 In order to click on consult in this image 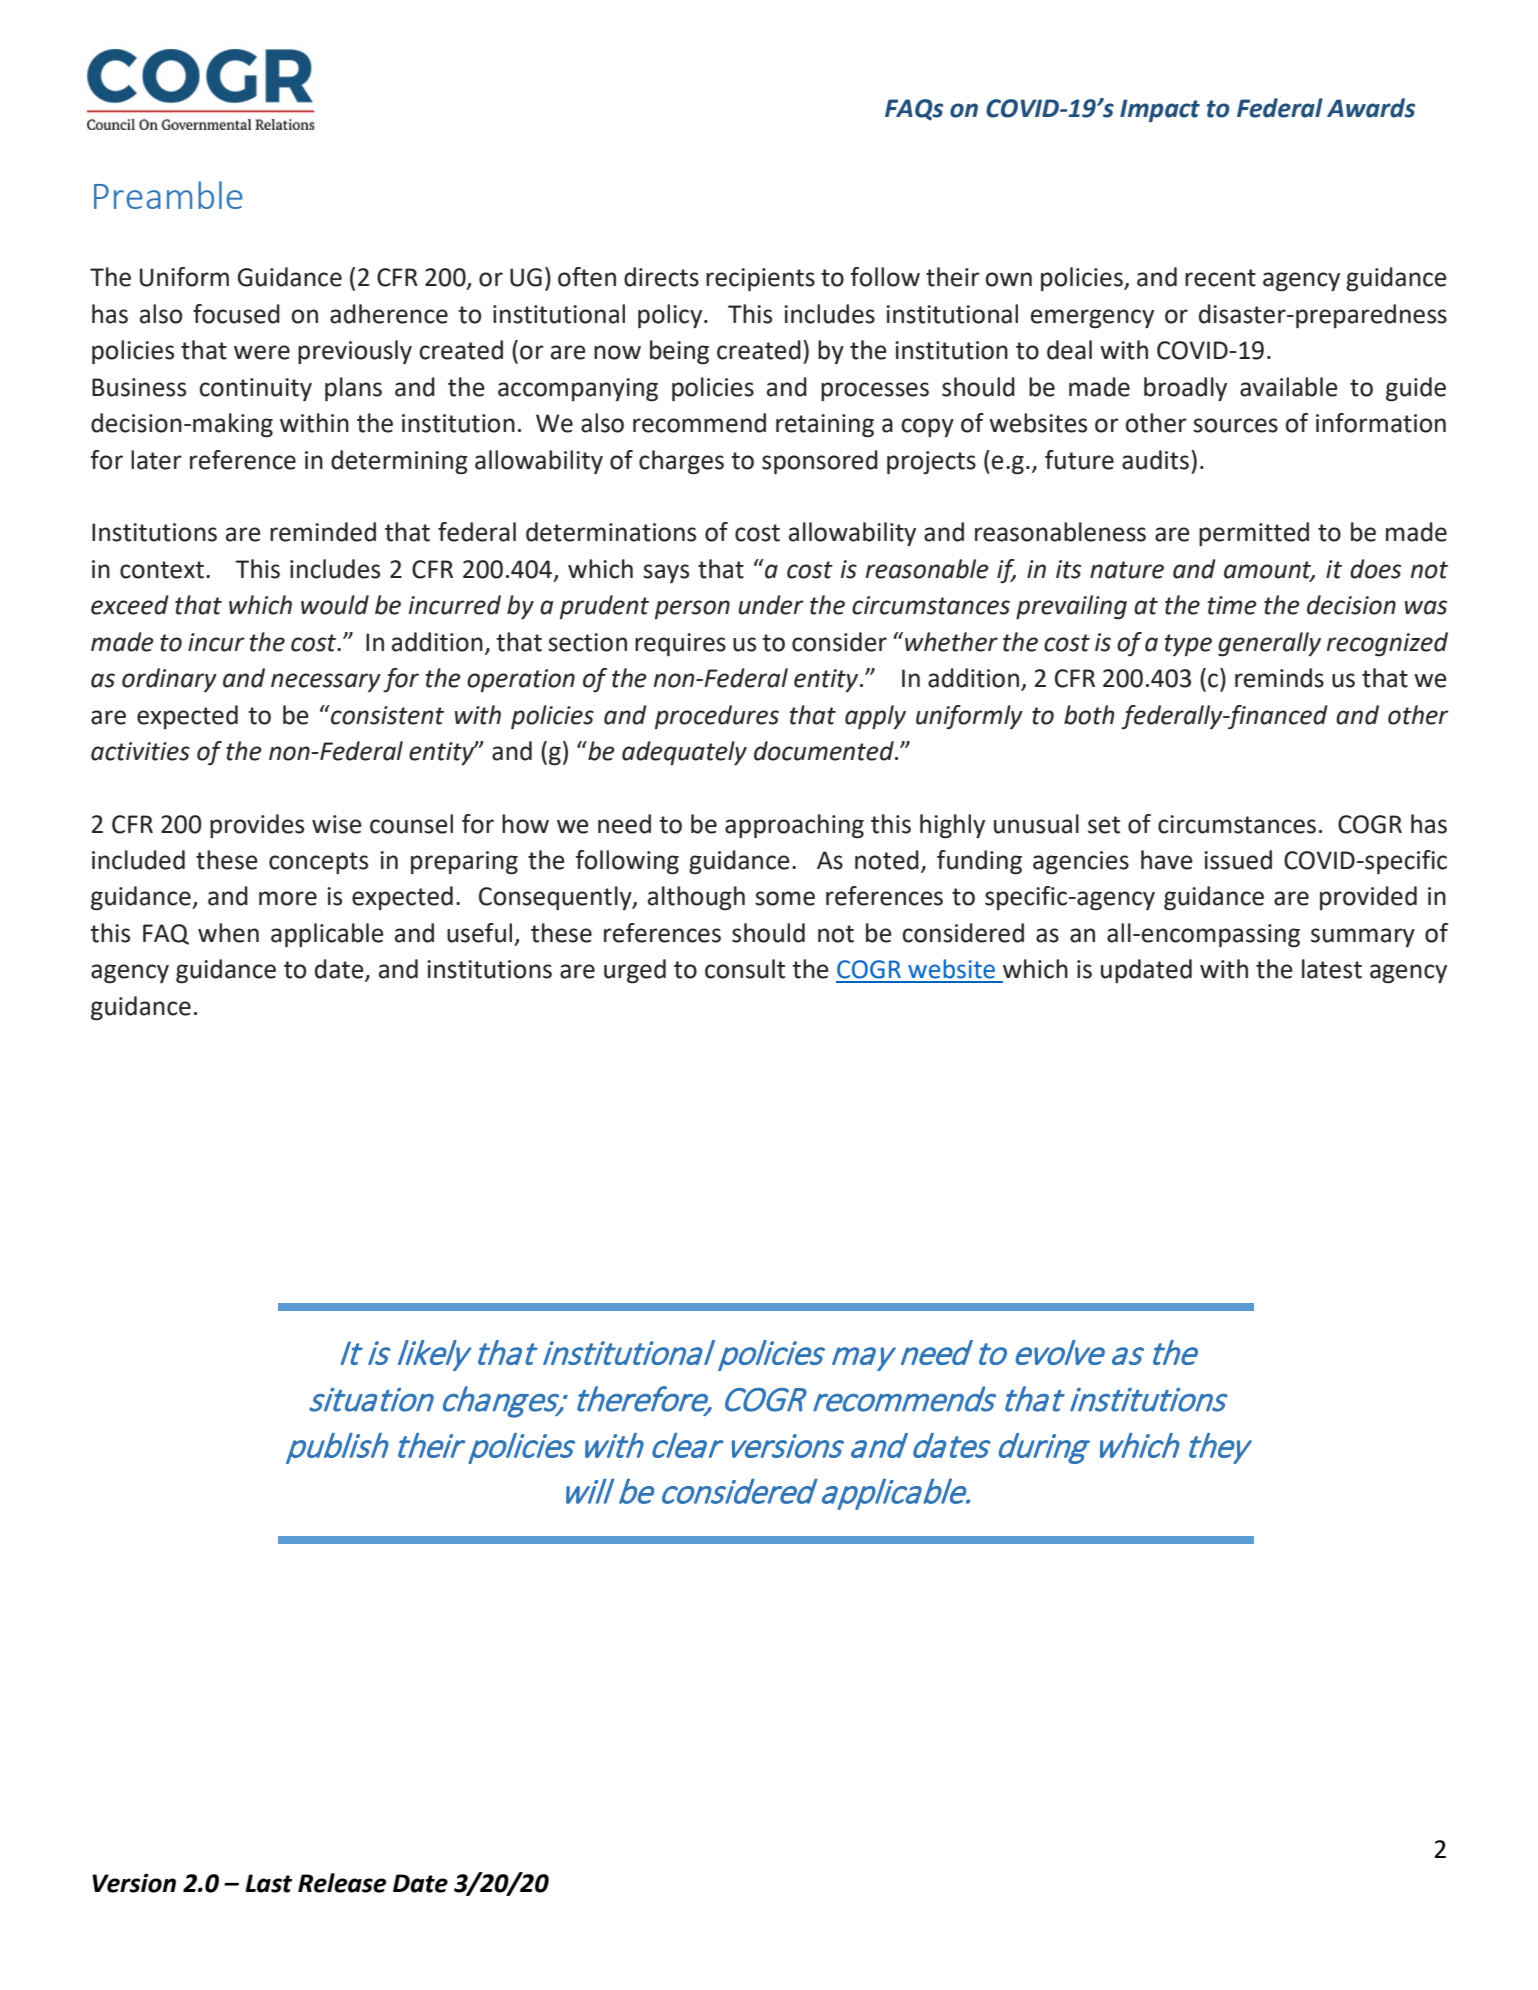, I will do `click(745, 969)`.
